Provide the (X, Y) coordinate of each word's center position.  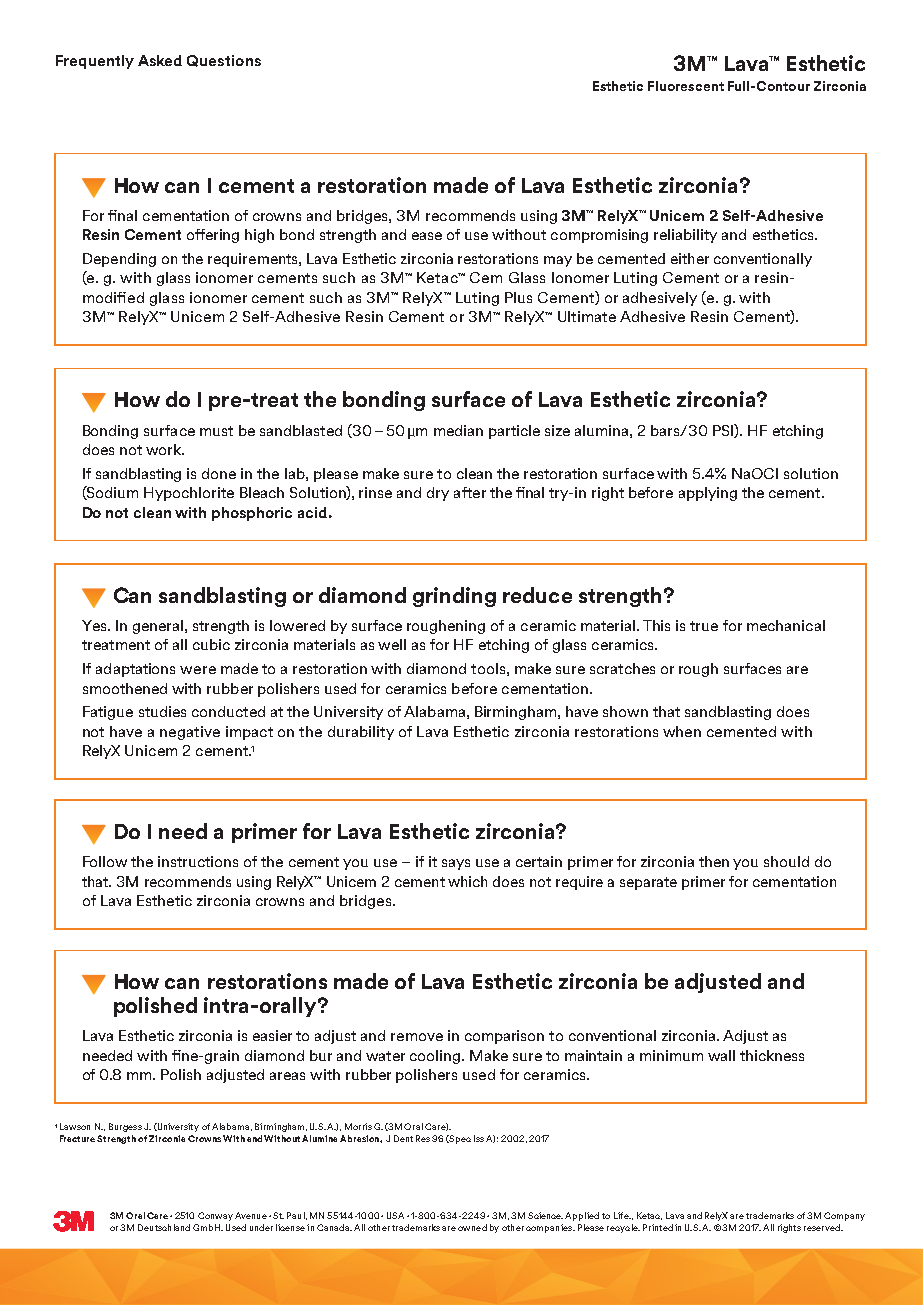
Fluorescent (686, 86)
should (786, 861)
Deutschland (164, 1227)
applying (708, 494)
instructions (198, 861)
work (165, 449)
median (458, 430)
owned (472, 1227)
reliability (685, 236)
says (456, 864)
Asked (160, 60)
